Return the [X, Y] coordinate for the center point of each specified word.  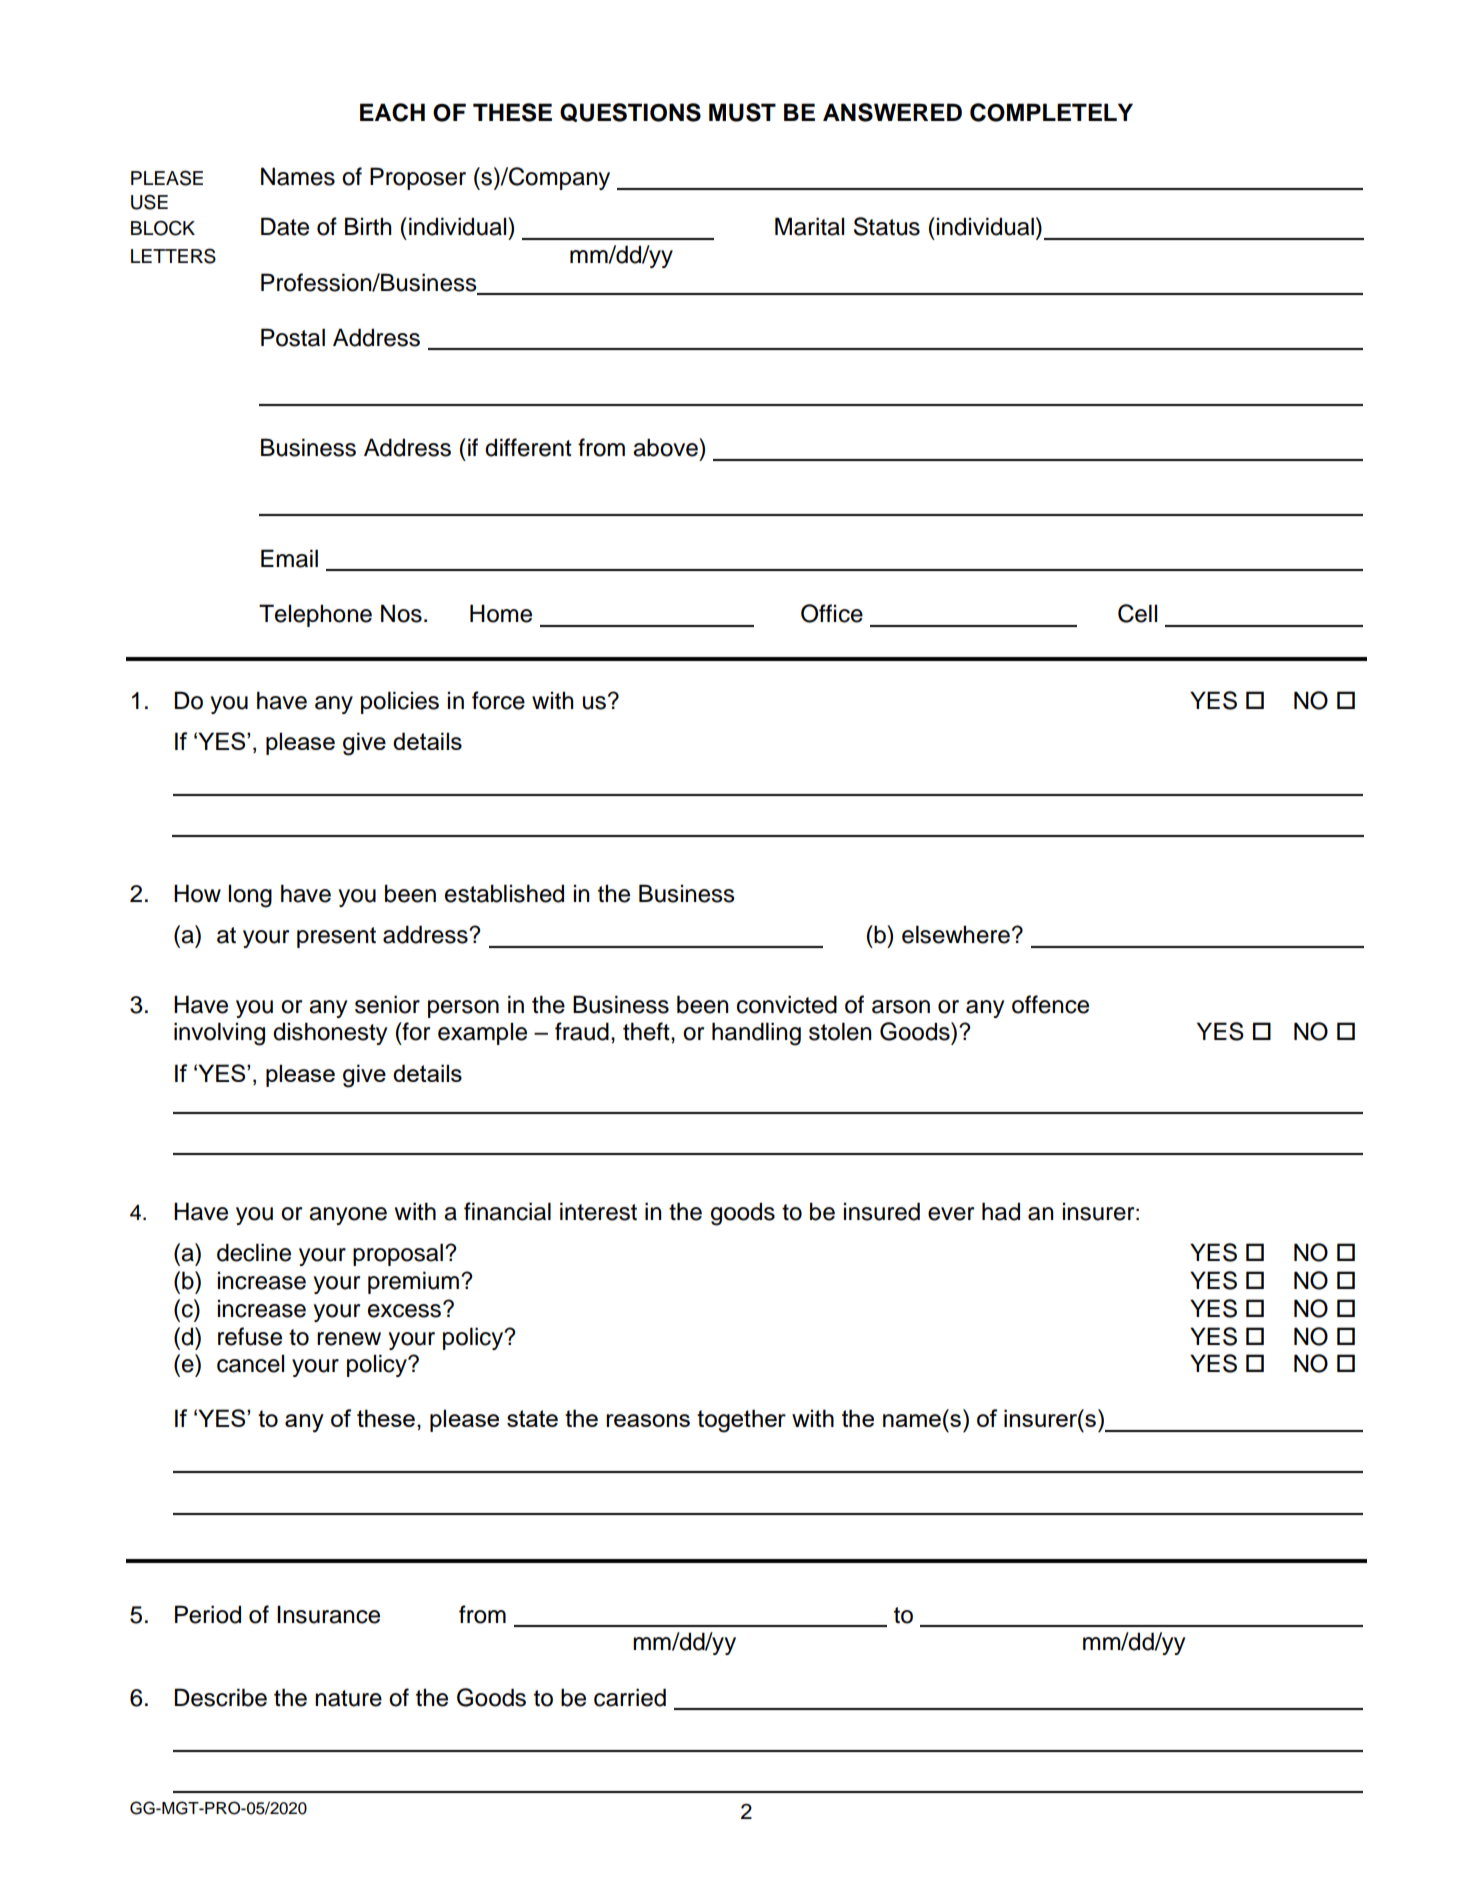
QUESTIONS [630, 112]
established [504, 893]
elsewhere [956, 934]
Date [285, 226]
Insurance [328, 1614]
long [250, 896]
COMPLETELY [1051, 112]
